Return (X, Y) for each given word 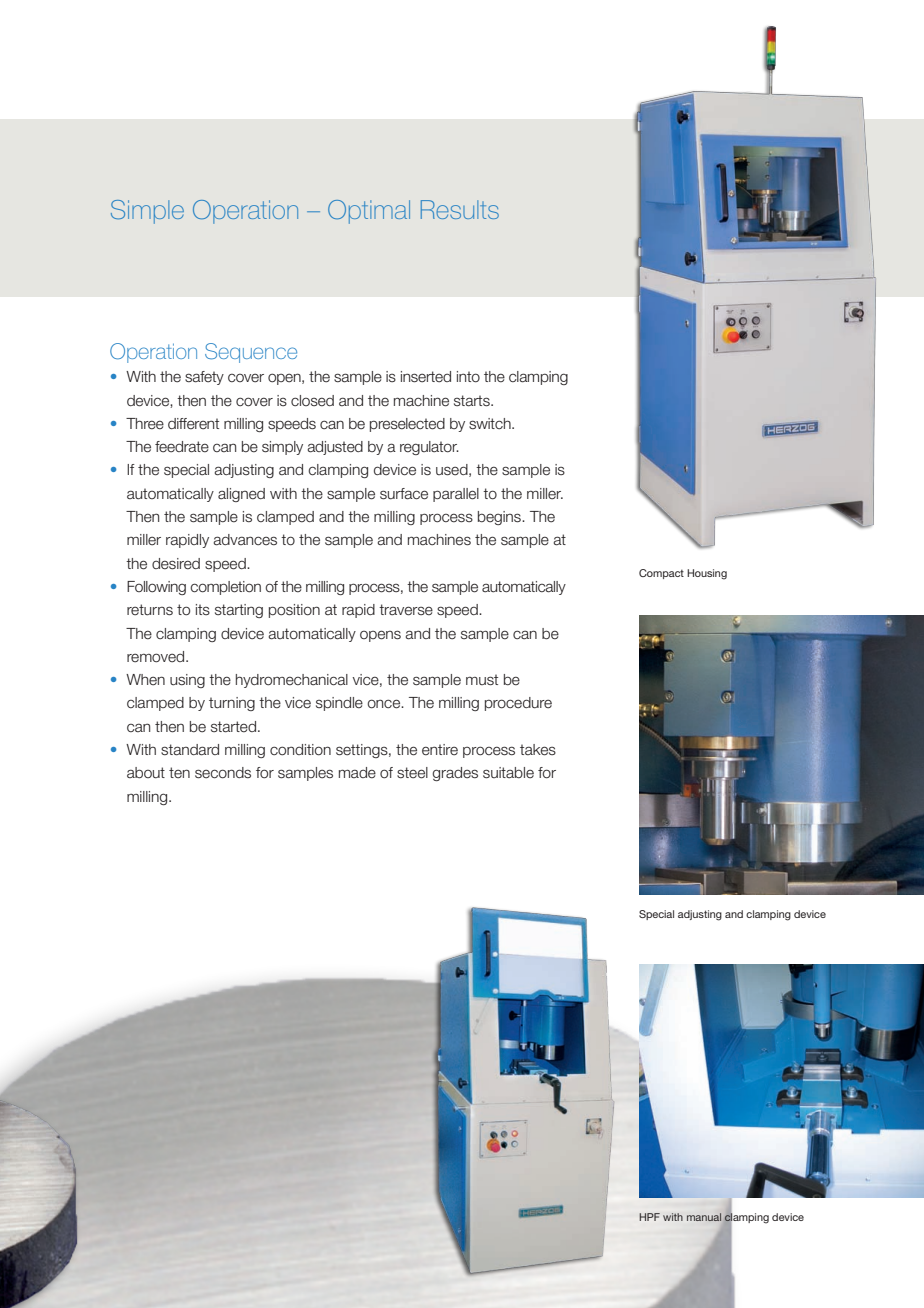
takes (538, 750)
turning (232, 704)
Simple (147, 212)
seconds (223, 773)
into (468, 377)
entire (440, 750)
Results (460, 209)
